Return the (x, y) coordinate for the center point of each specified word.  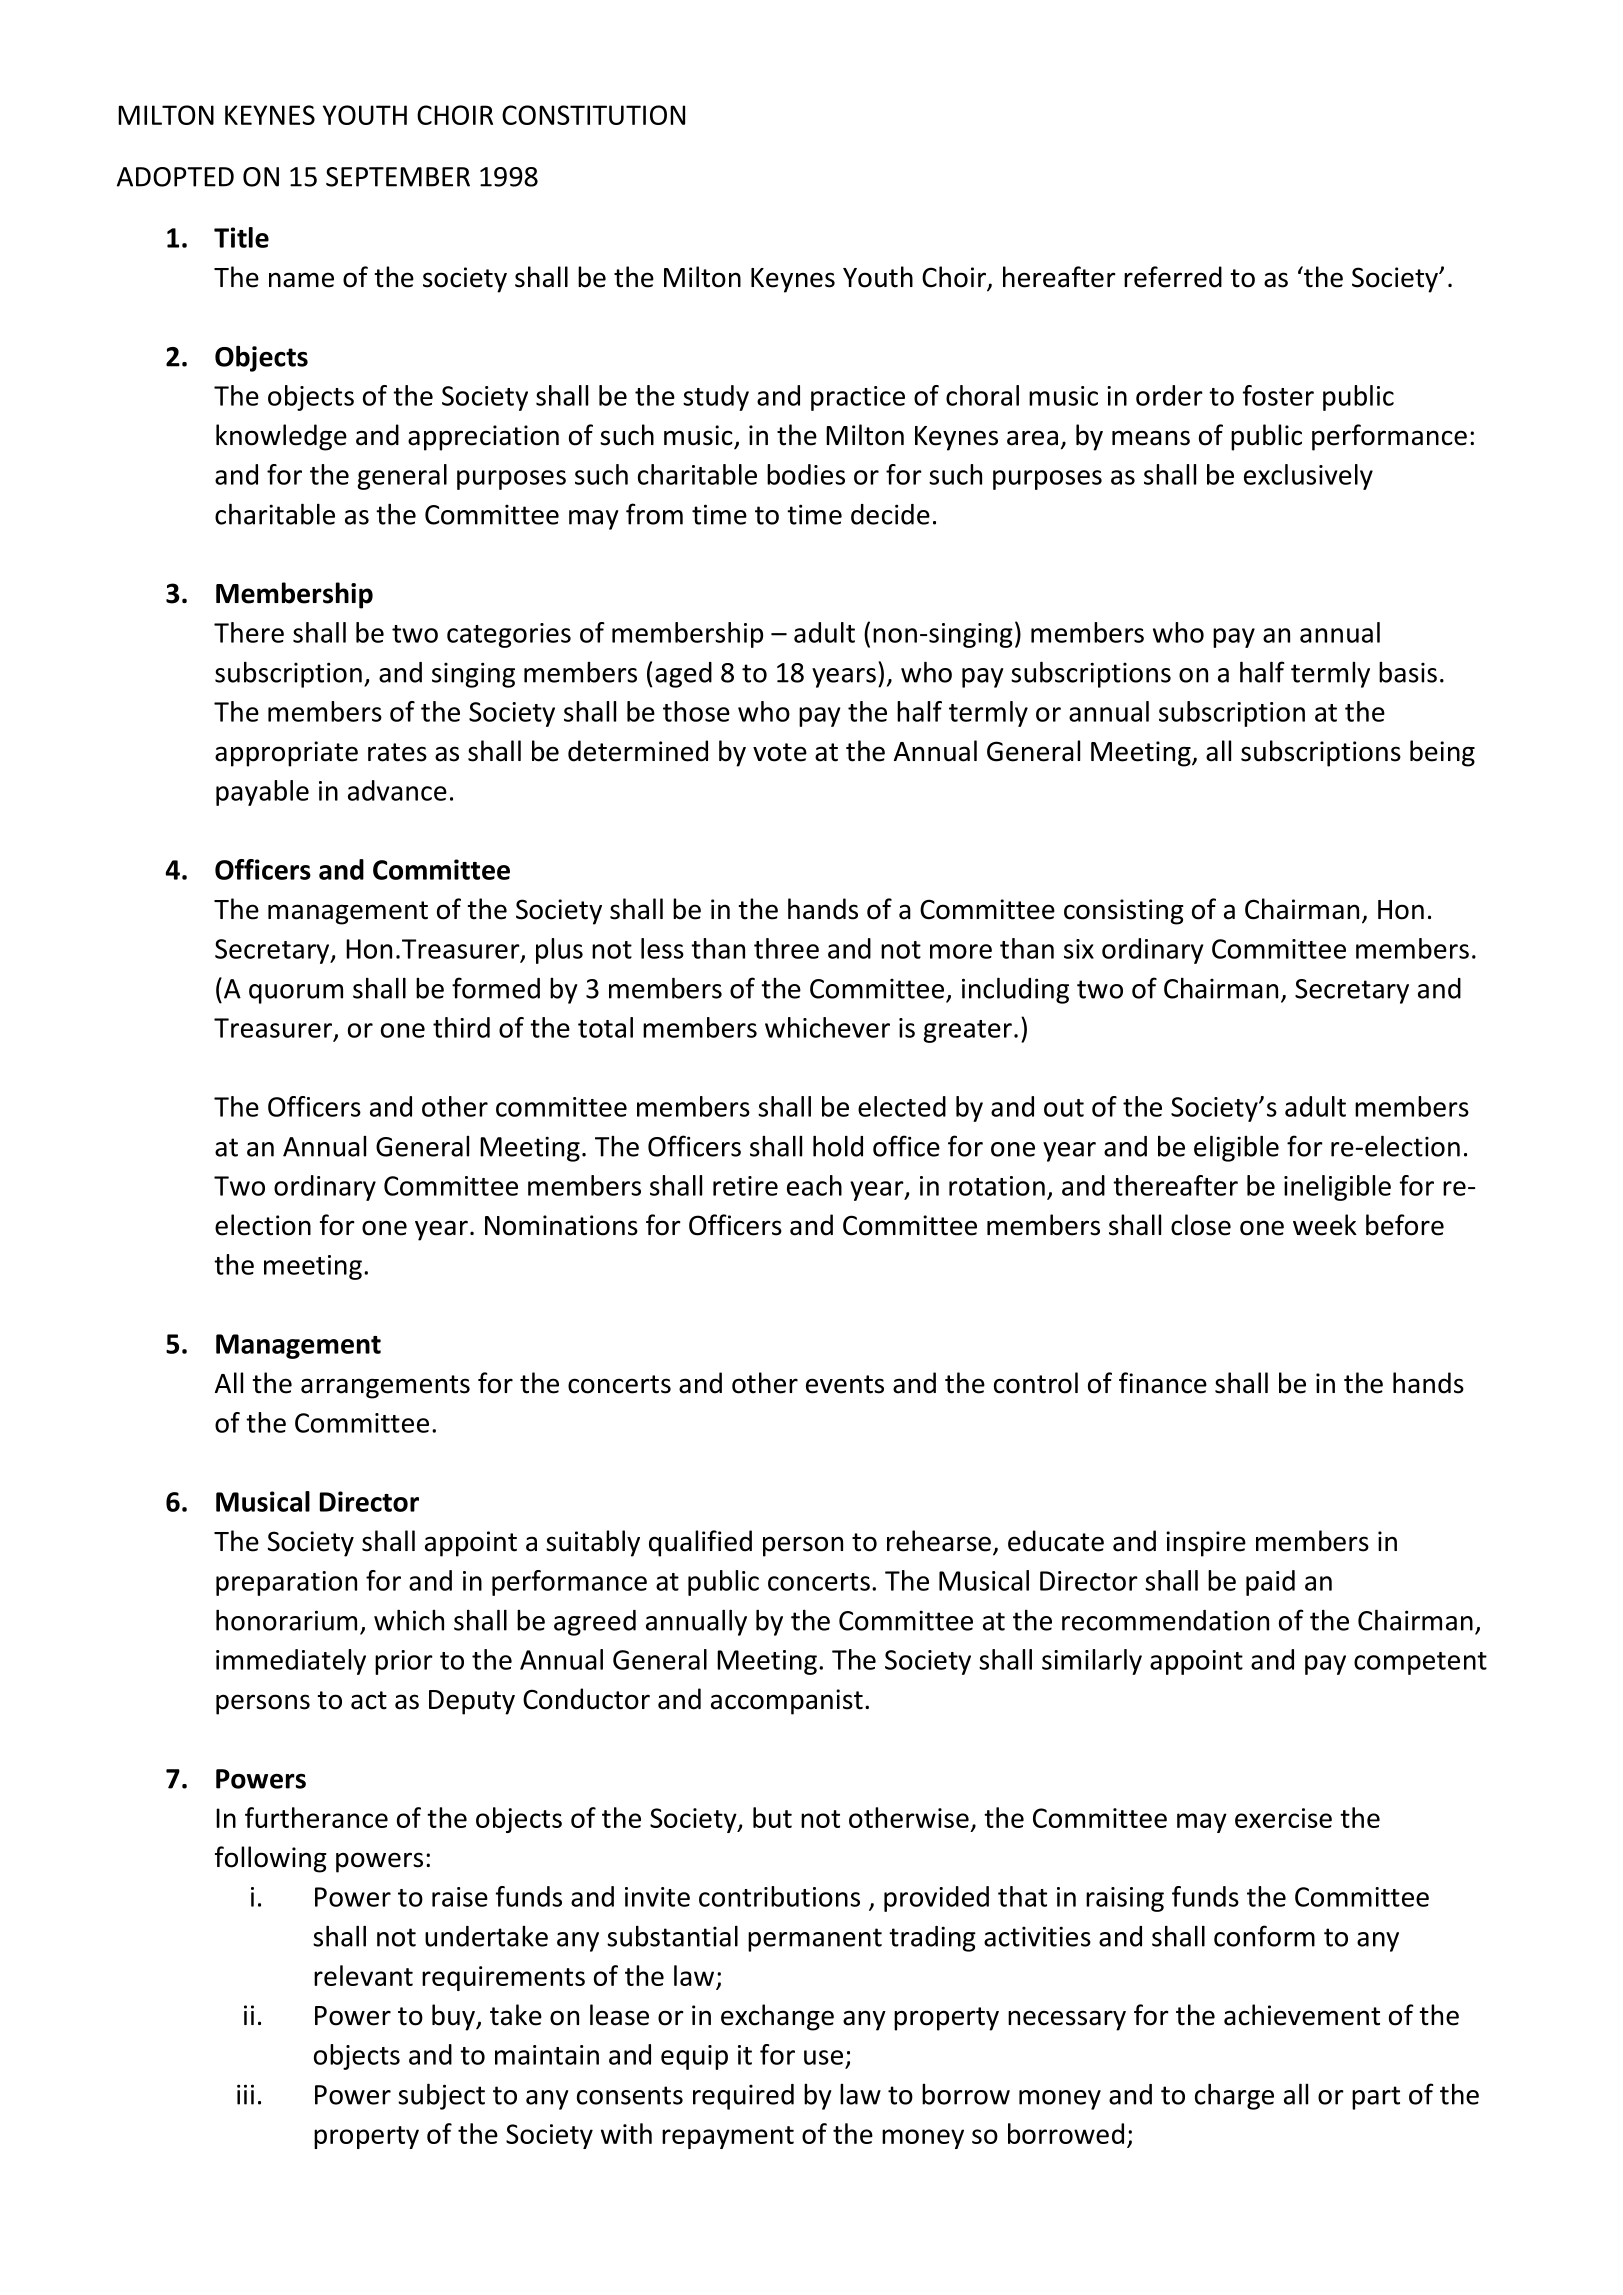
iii (245, 2094)
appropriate (286, 754)
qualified (700, 1543)
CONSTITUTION (593, 115)
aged (683, 675)
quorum (296, 994)
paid (1270, 1583)
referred (1173, 277)
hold (838, 1146)
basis (1408, 672)
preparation (286, 1583)
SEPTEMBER (398, 177)
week (1325, 1225)
